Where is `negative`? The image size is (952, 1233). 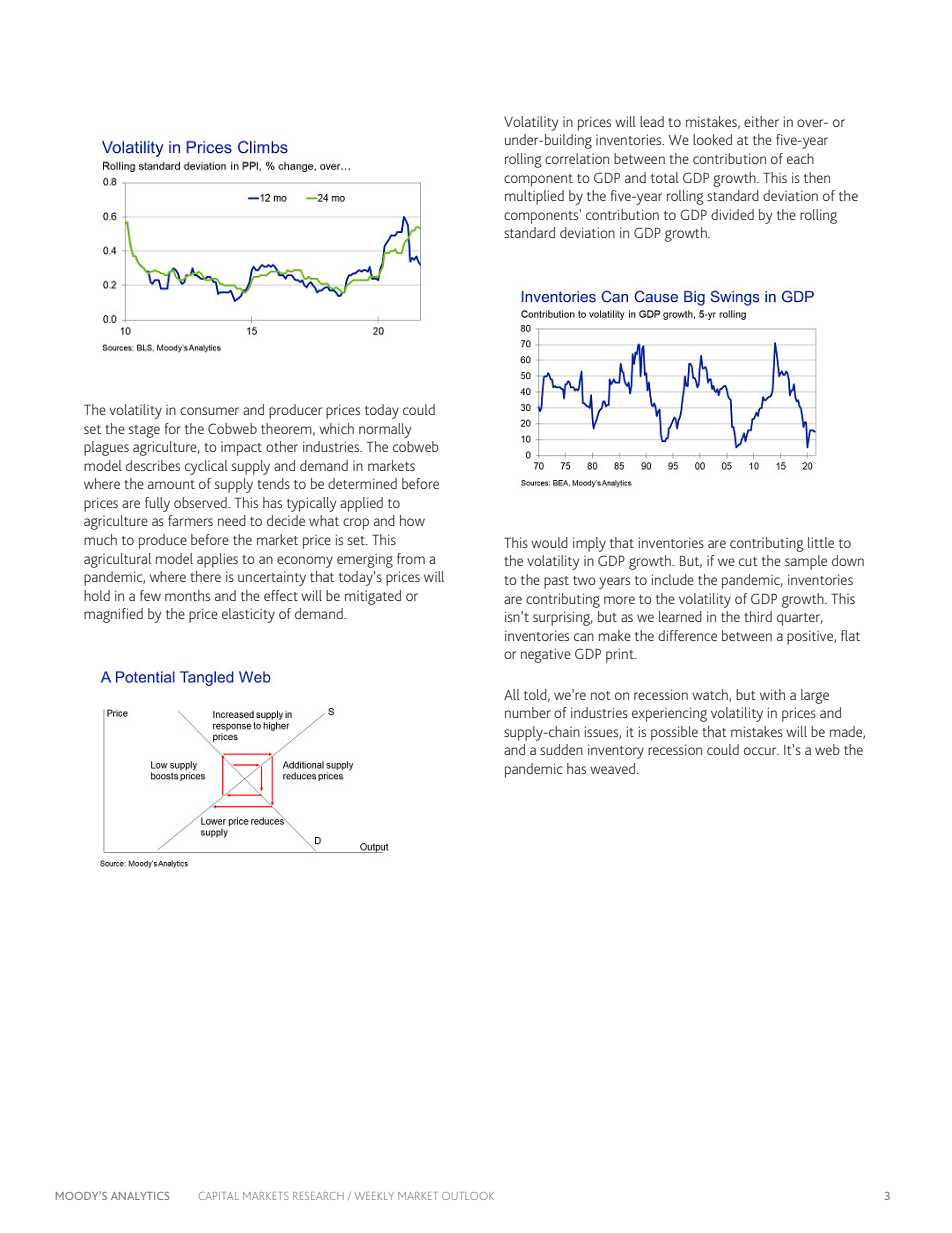 negative is located at coordinates (546, 655).
